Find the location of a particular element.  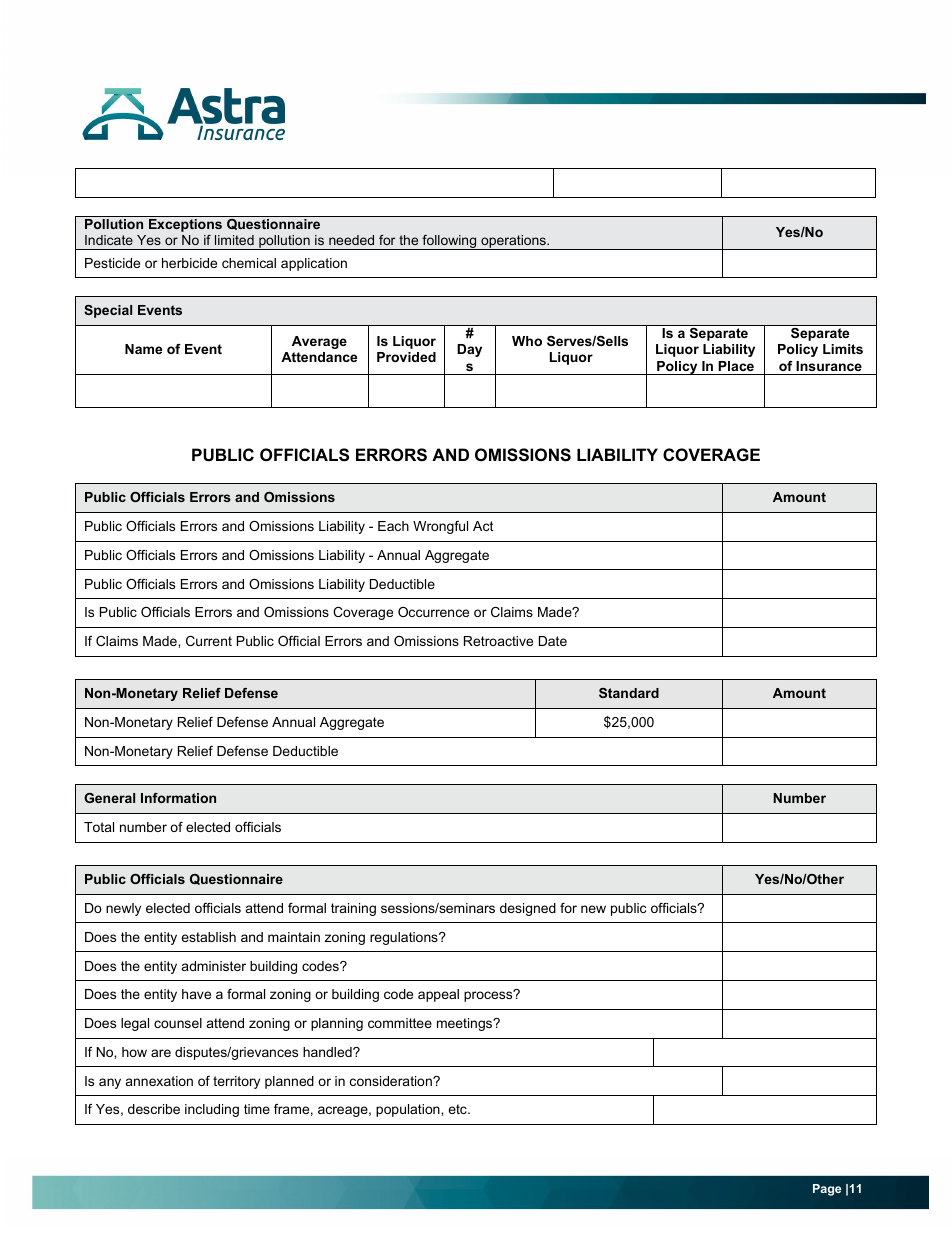

following is located at coordinates (449, 242).
